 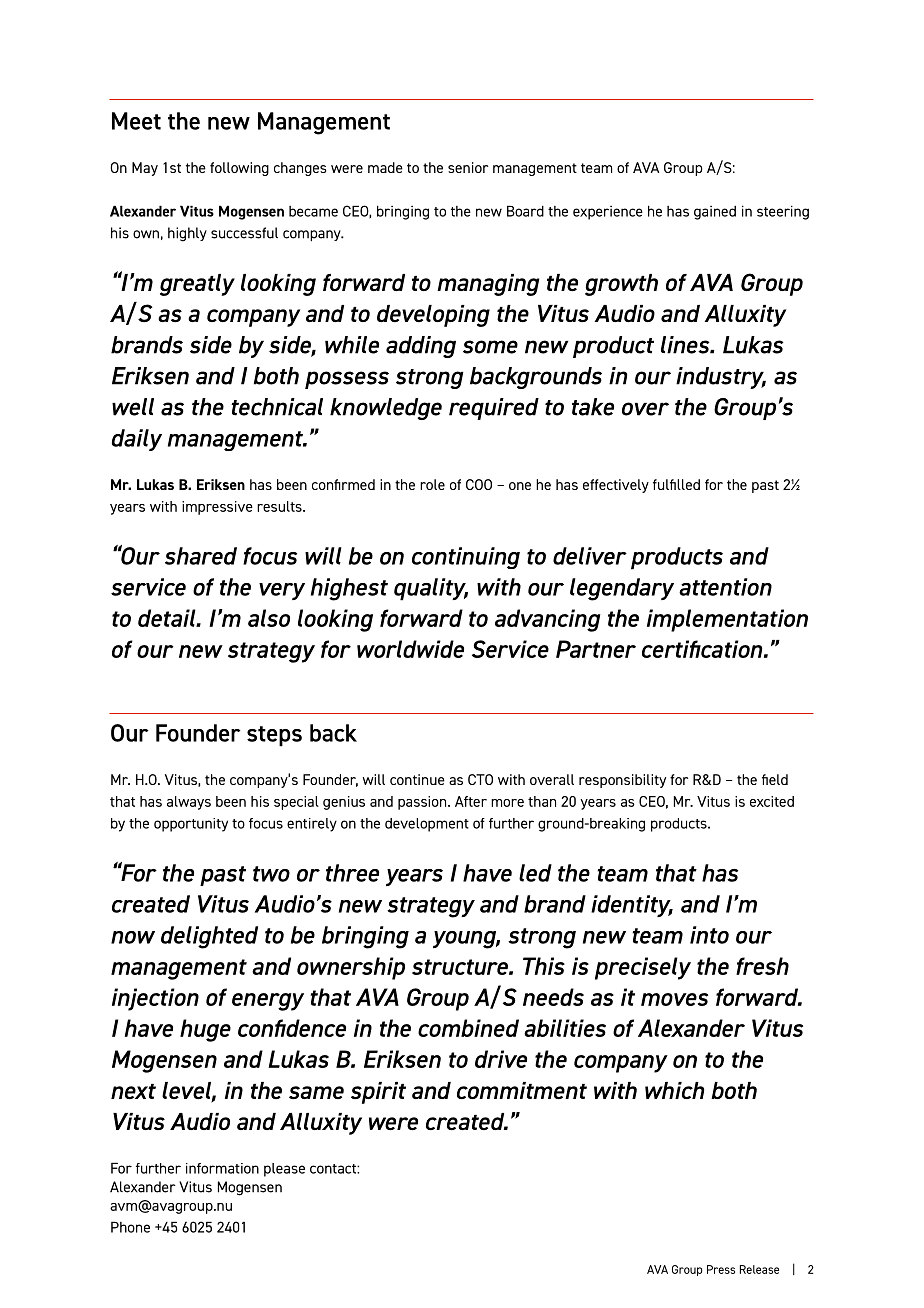 I want to click on senior, so click(x=468, y=167).
